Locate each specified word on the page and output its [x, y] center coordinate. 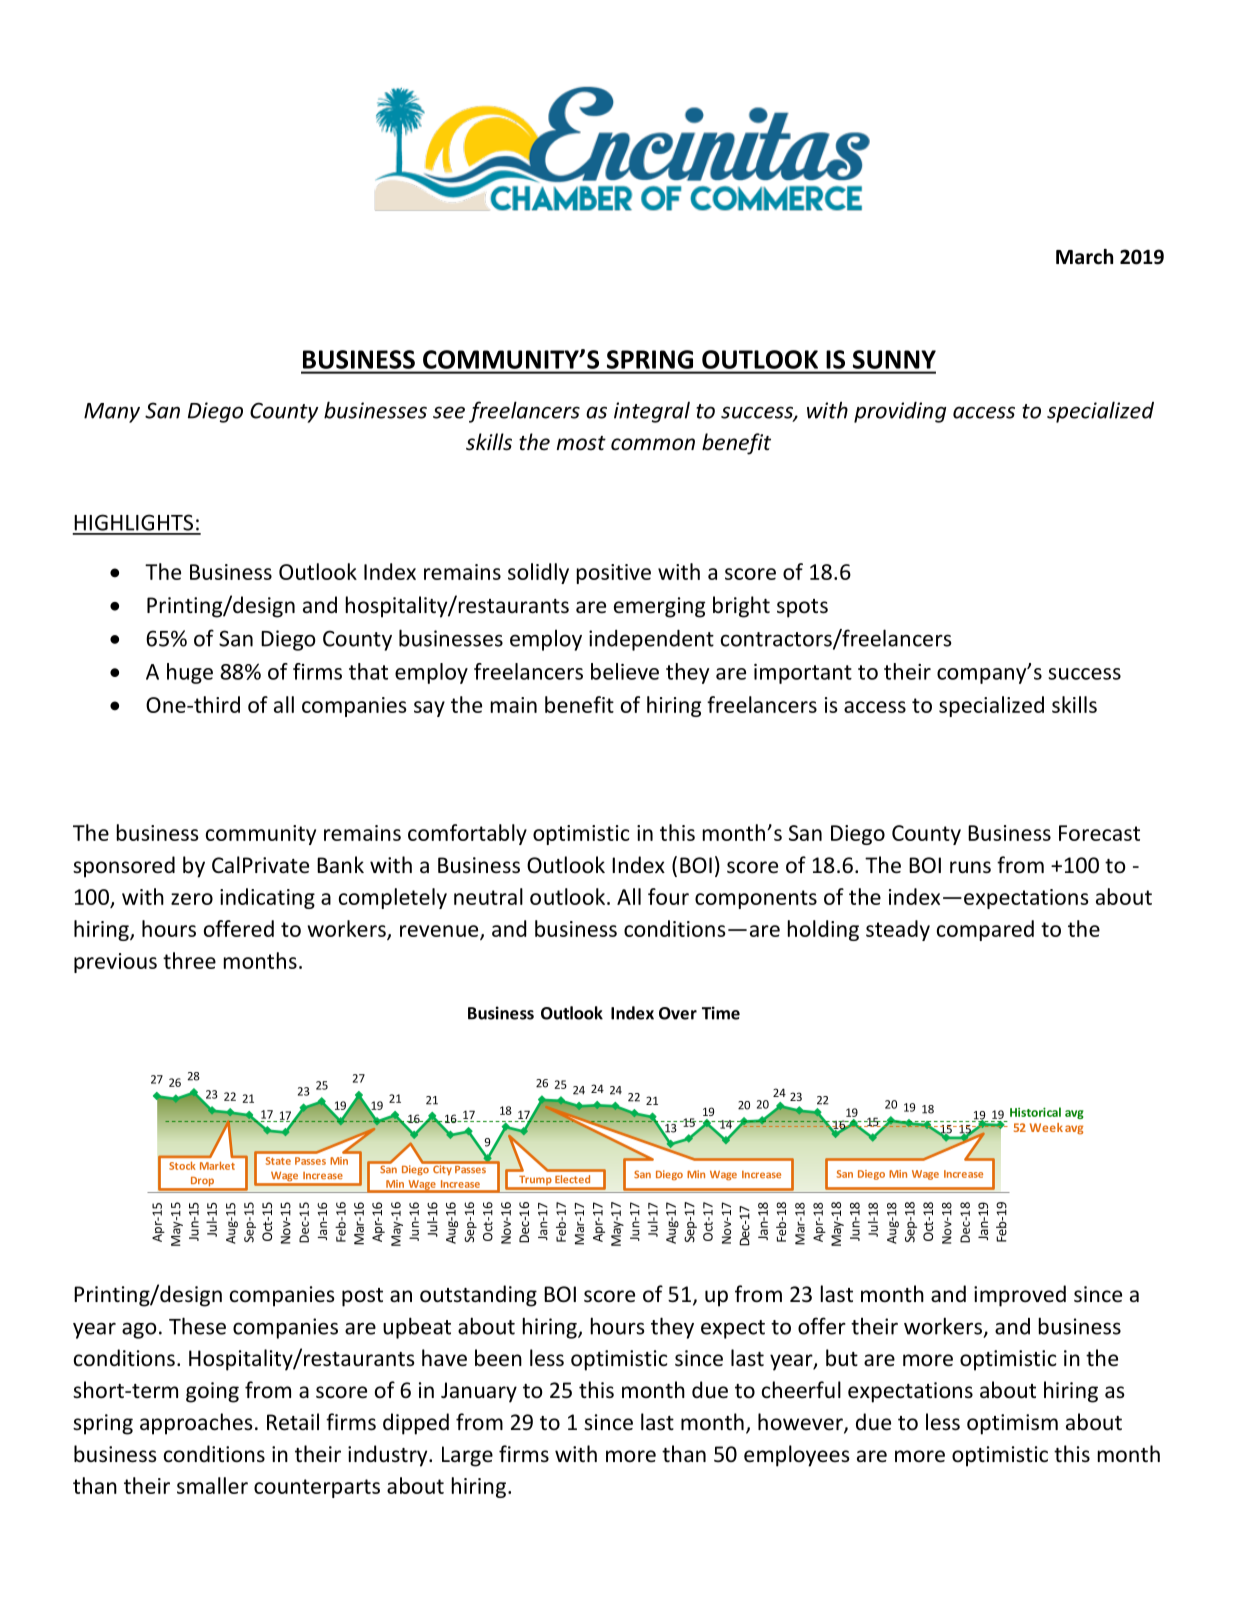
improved [1020, 1296]
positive [614, 574]
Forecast [1099, 833]
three [189, 960]
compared [985, 930]
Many [112, 413]
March [1084, 257]
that [368, 671]
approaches [196, 1424]
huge [190, 673]
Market [217, 1165]
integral [652, 412]
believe [625, 671]
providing [900, 412]
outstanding [478, 1296]
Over [678, 1013]
